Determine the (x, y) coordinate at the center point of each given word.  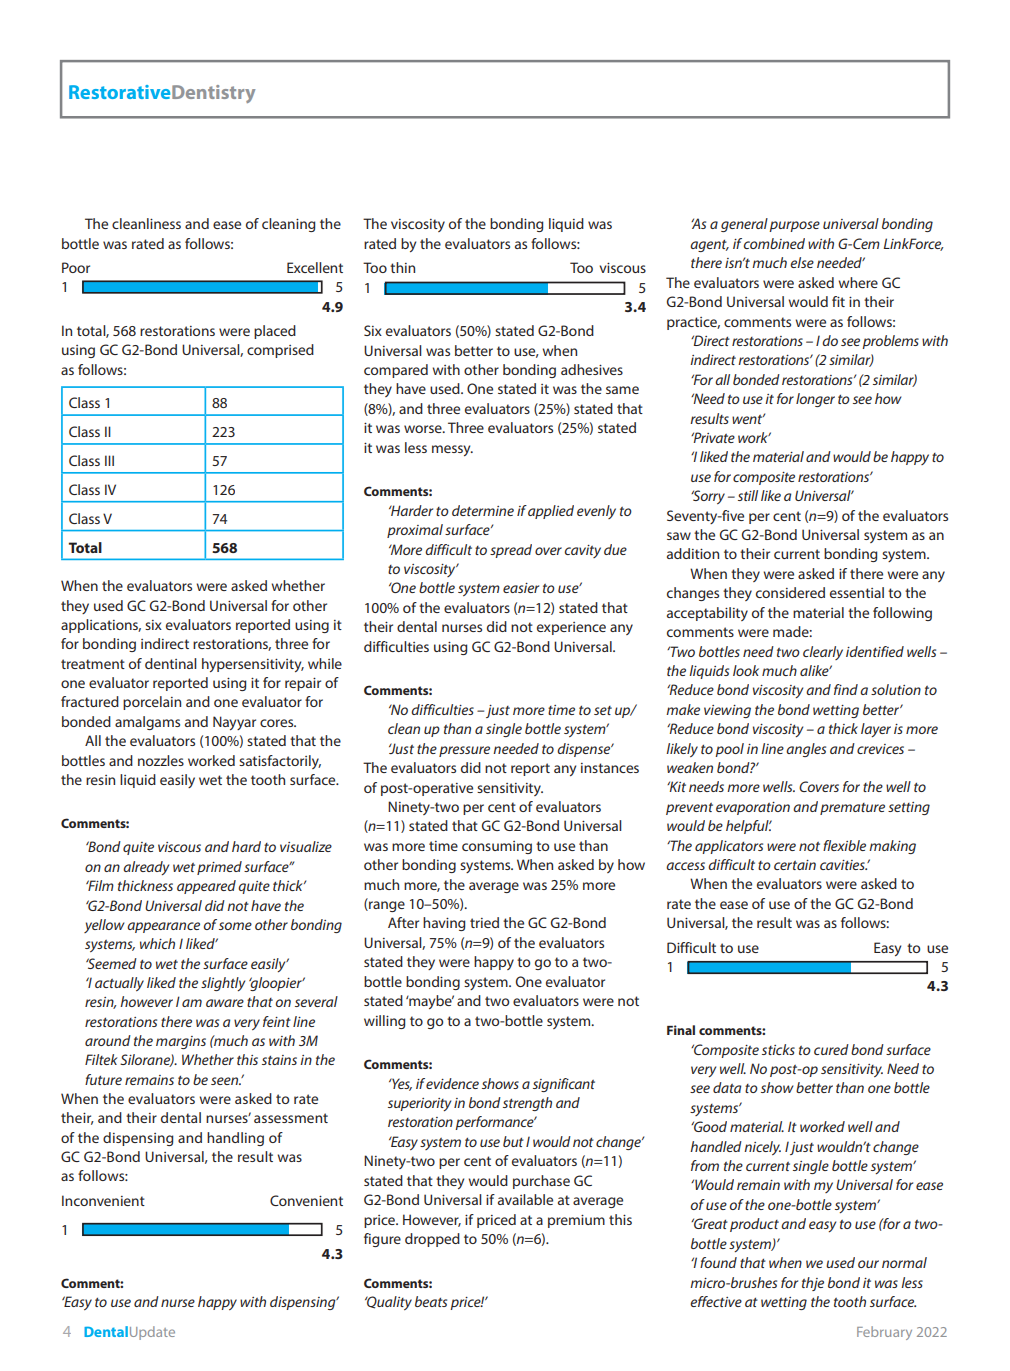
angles (806, 750)
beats (431, 1301)
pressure (464, 751)
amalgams (147, 723)
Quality (388, 1303)
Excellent (315, 267)
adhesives (592, 369)
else (802, 262)
